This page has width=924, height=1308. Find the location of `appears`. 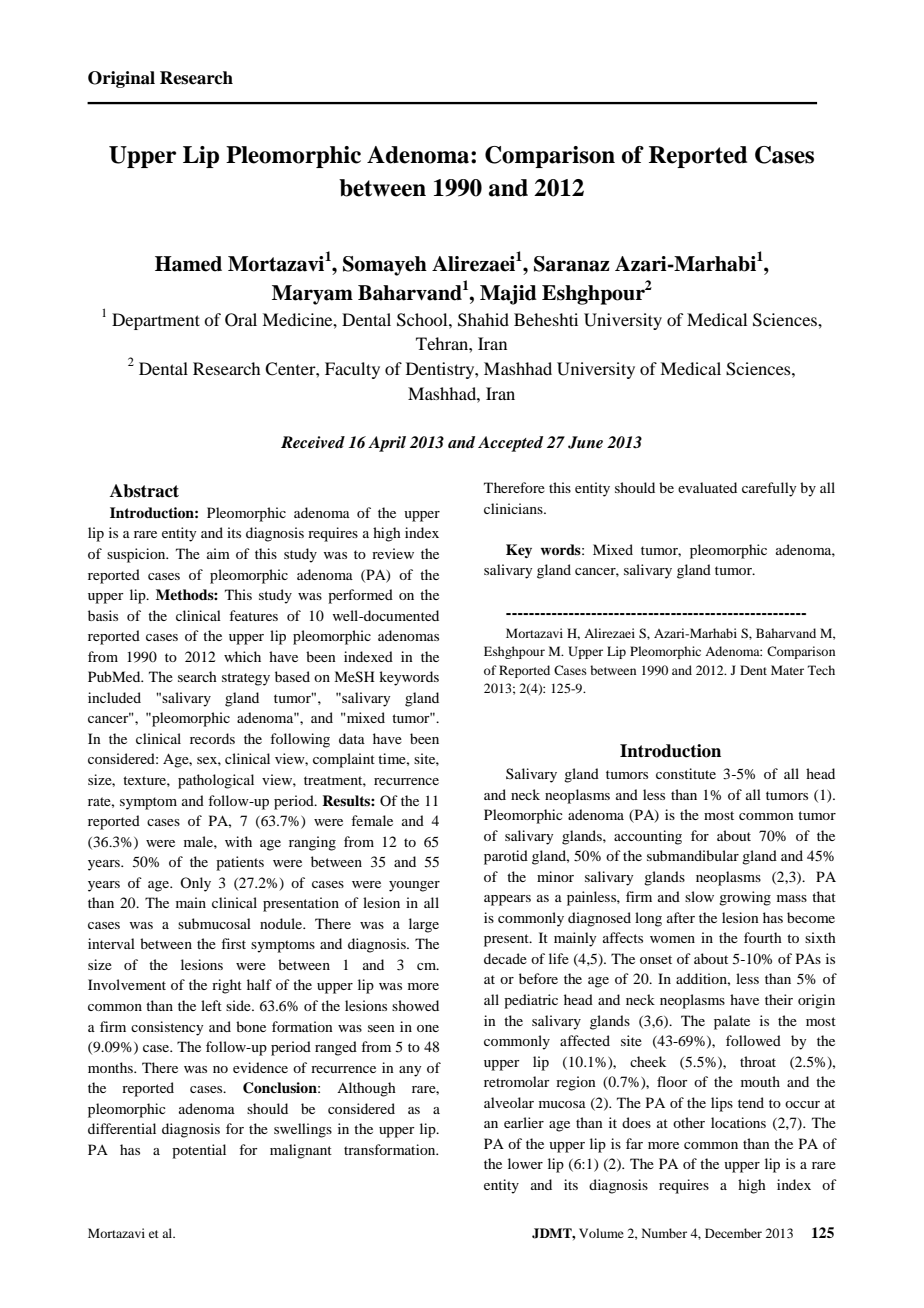

appears is located at coordinates (507, 900).
